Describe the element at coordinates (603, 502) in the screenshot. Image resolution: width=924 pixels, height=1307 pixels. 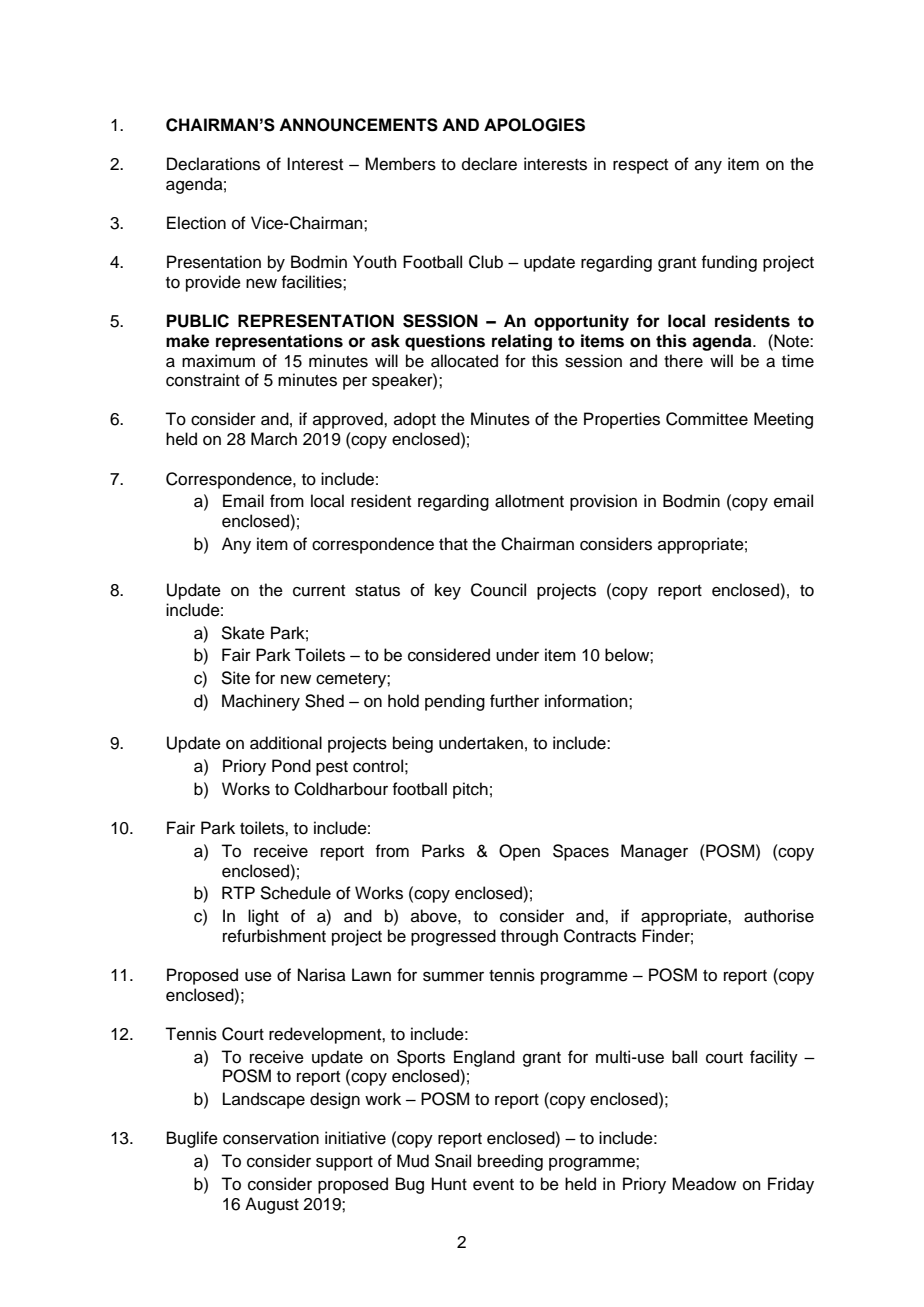
I see `provision` at that location.
